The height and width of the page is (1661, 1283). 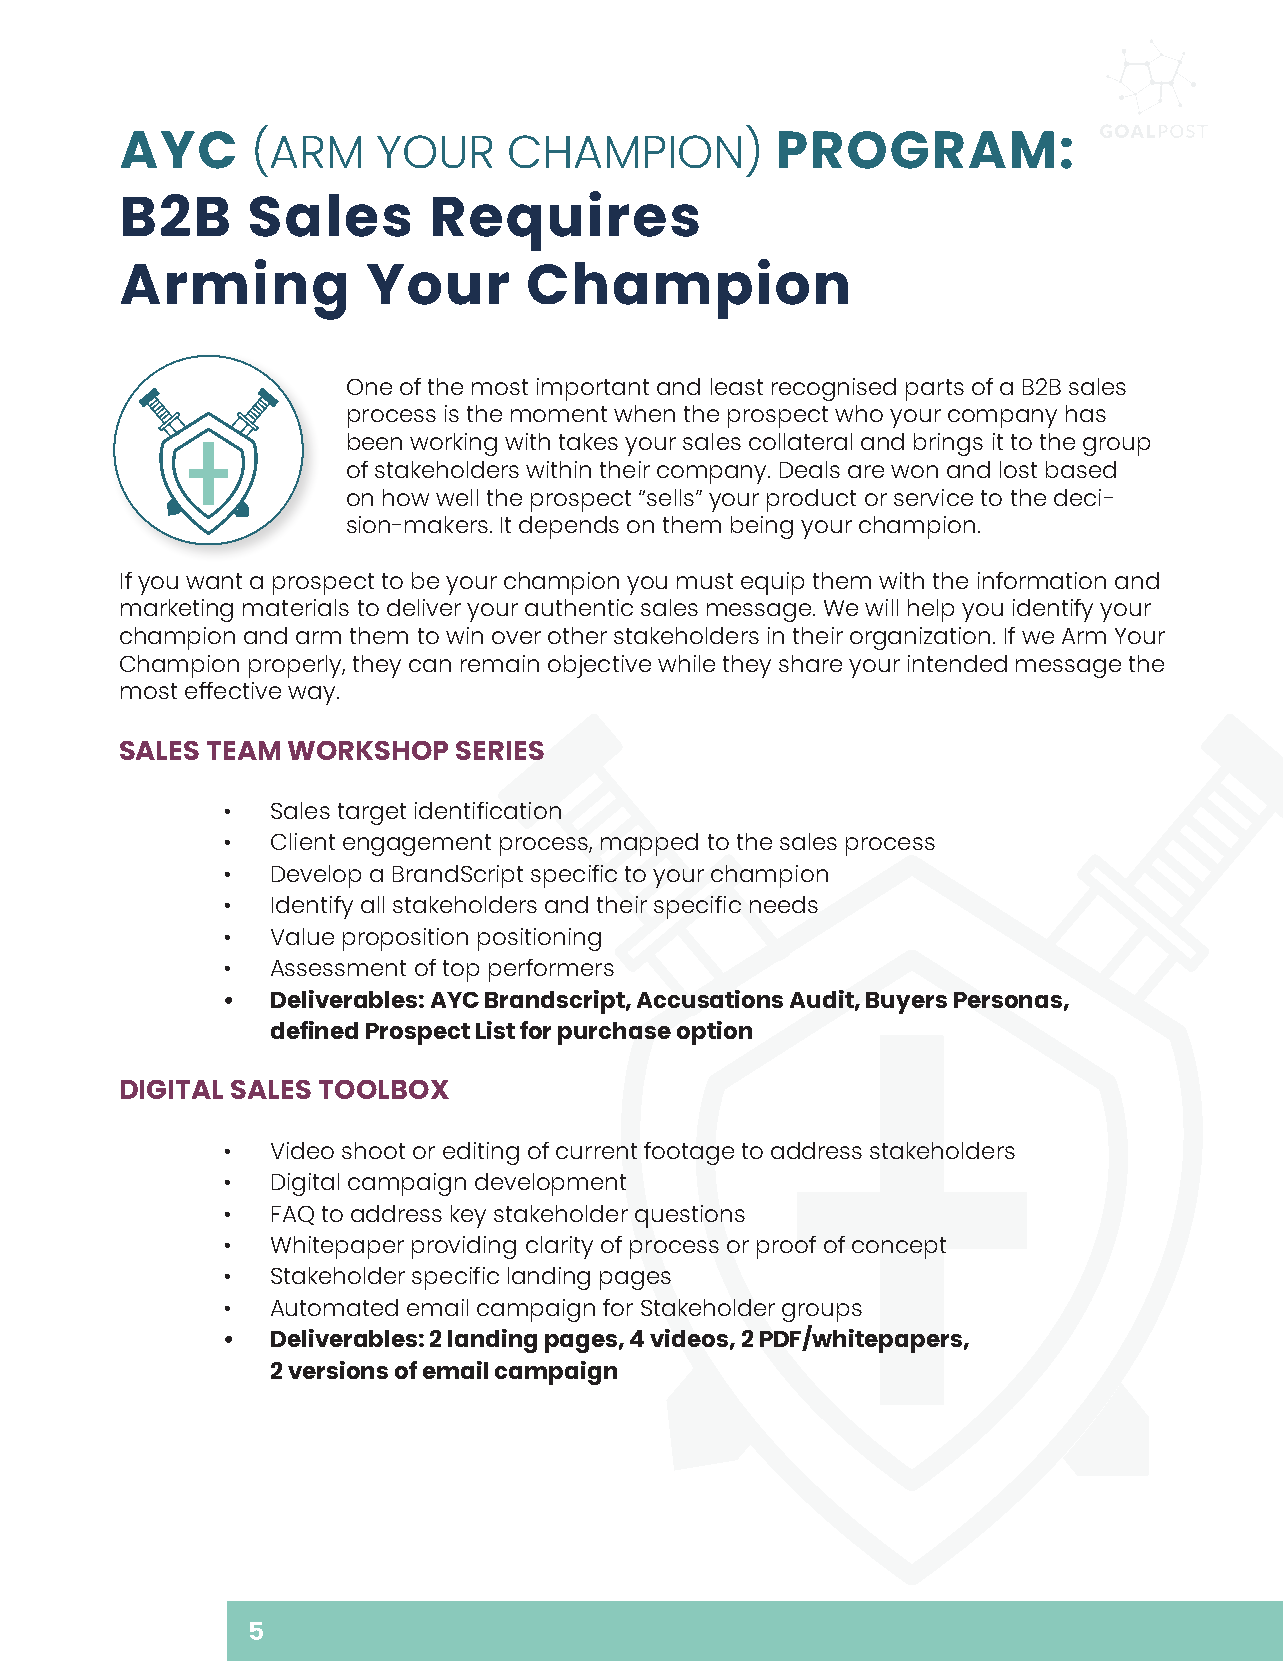 I want to click on Requires, so click(x=566, y=221).
